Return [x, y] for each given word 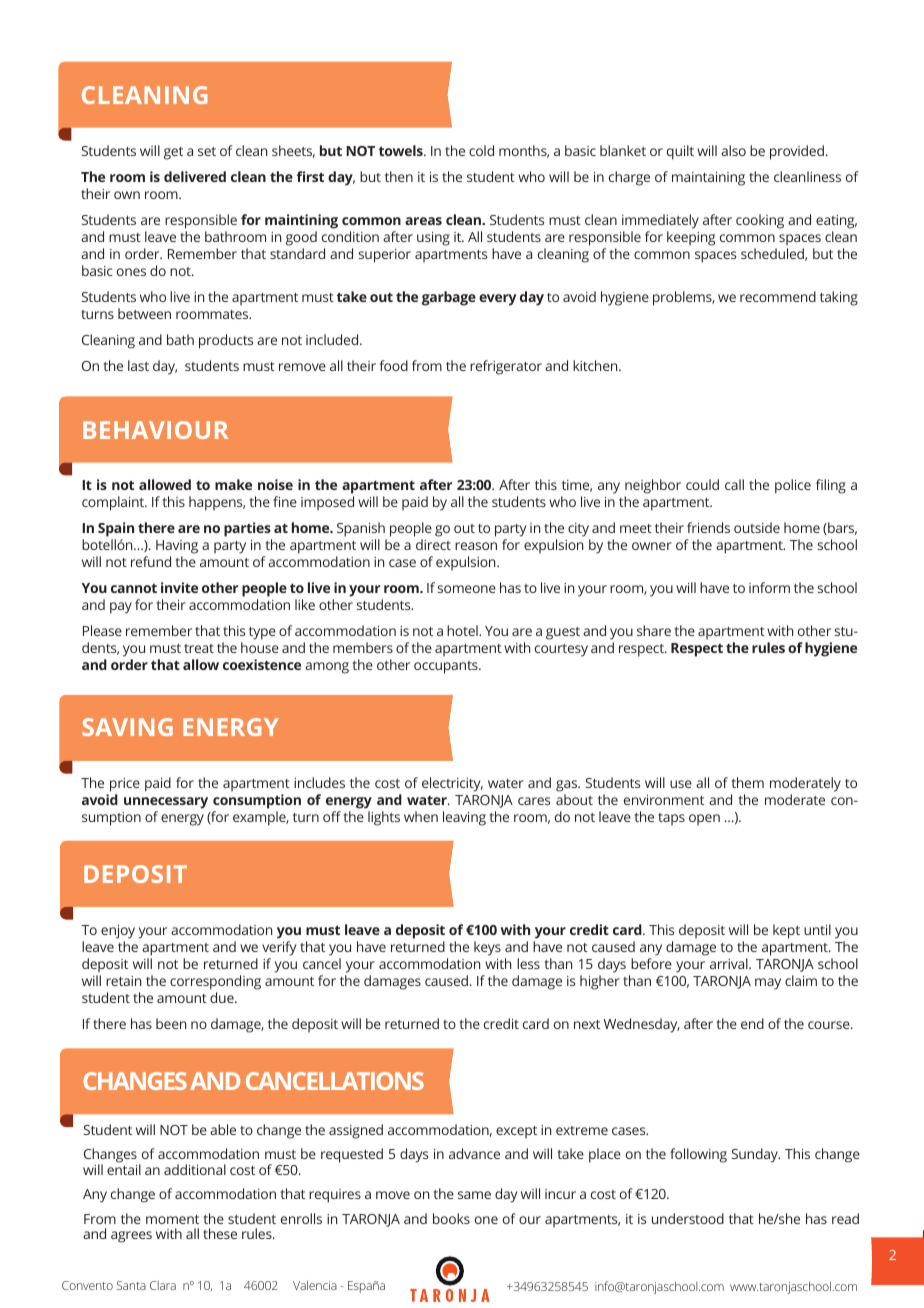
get [173, 153]
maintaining [708, 179]
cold [481, 150]
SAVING [127, 727]
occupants [447, 667]
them [748, 782]
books [451, 1218]
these [220, 1233]
